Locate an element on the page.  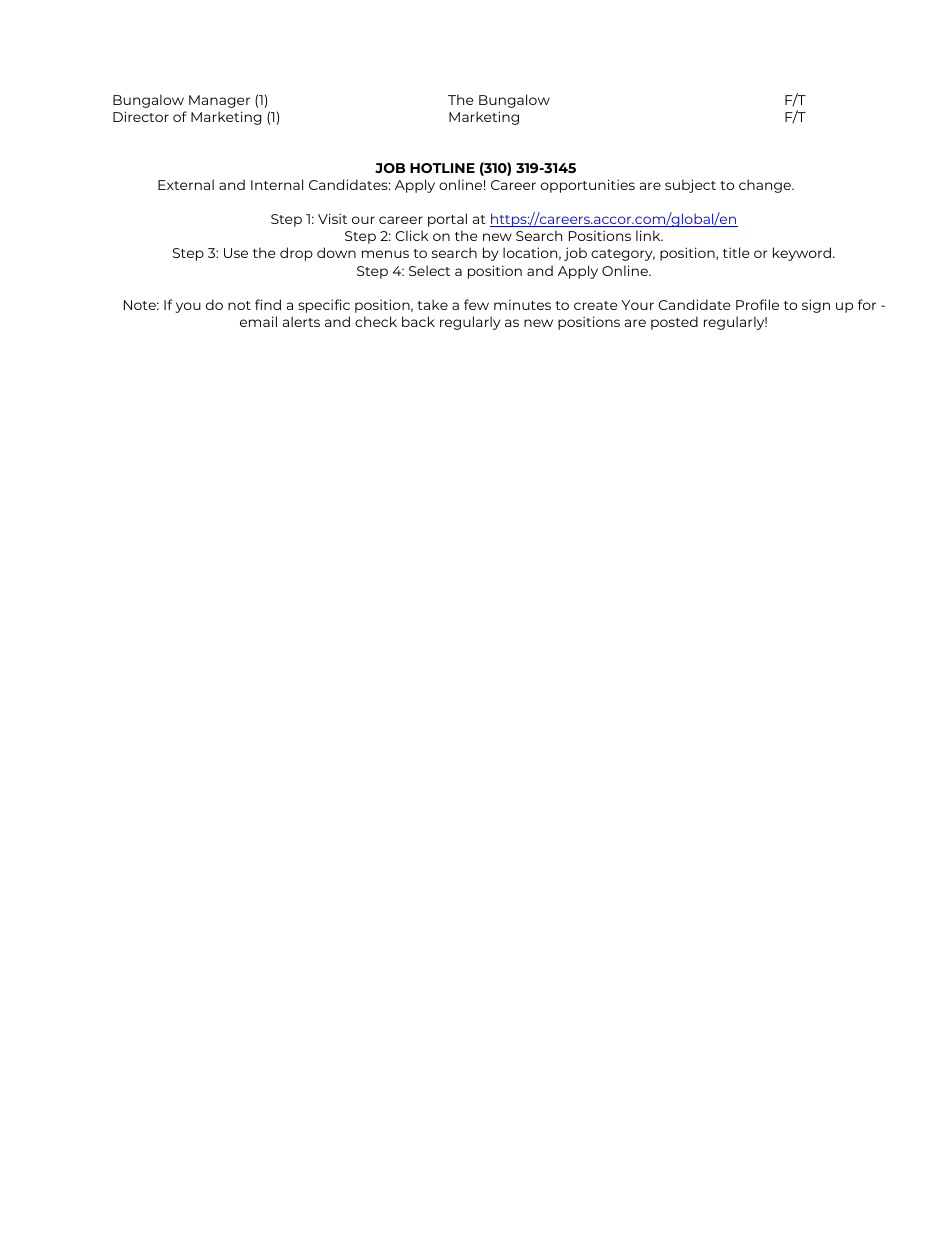
Manager is located at coordinates (219, 101).
